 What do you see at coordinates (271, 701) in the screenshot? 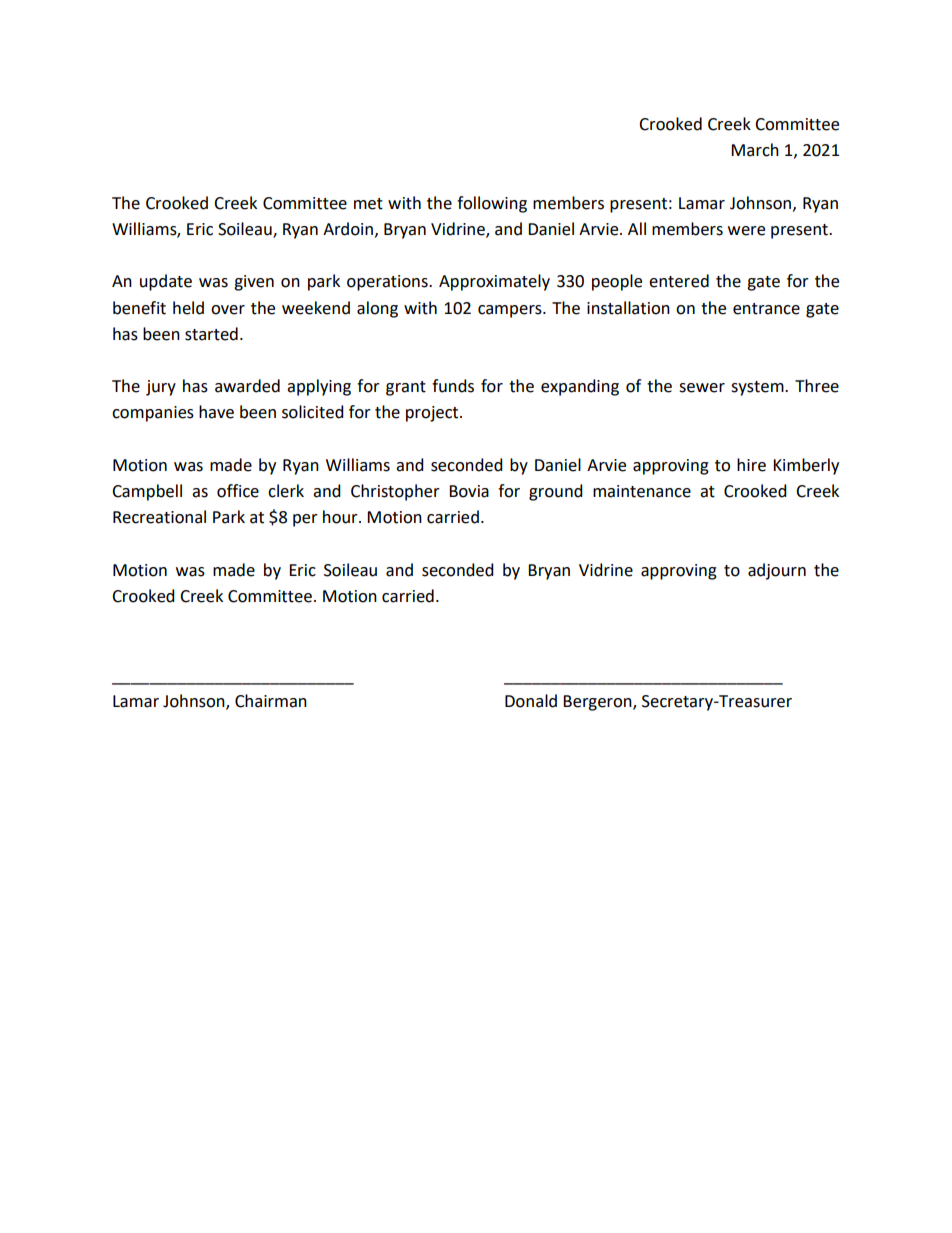
I see `Chairman` at bounding box center [271, 701].
